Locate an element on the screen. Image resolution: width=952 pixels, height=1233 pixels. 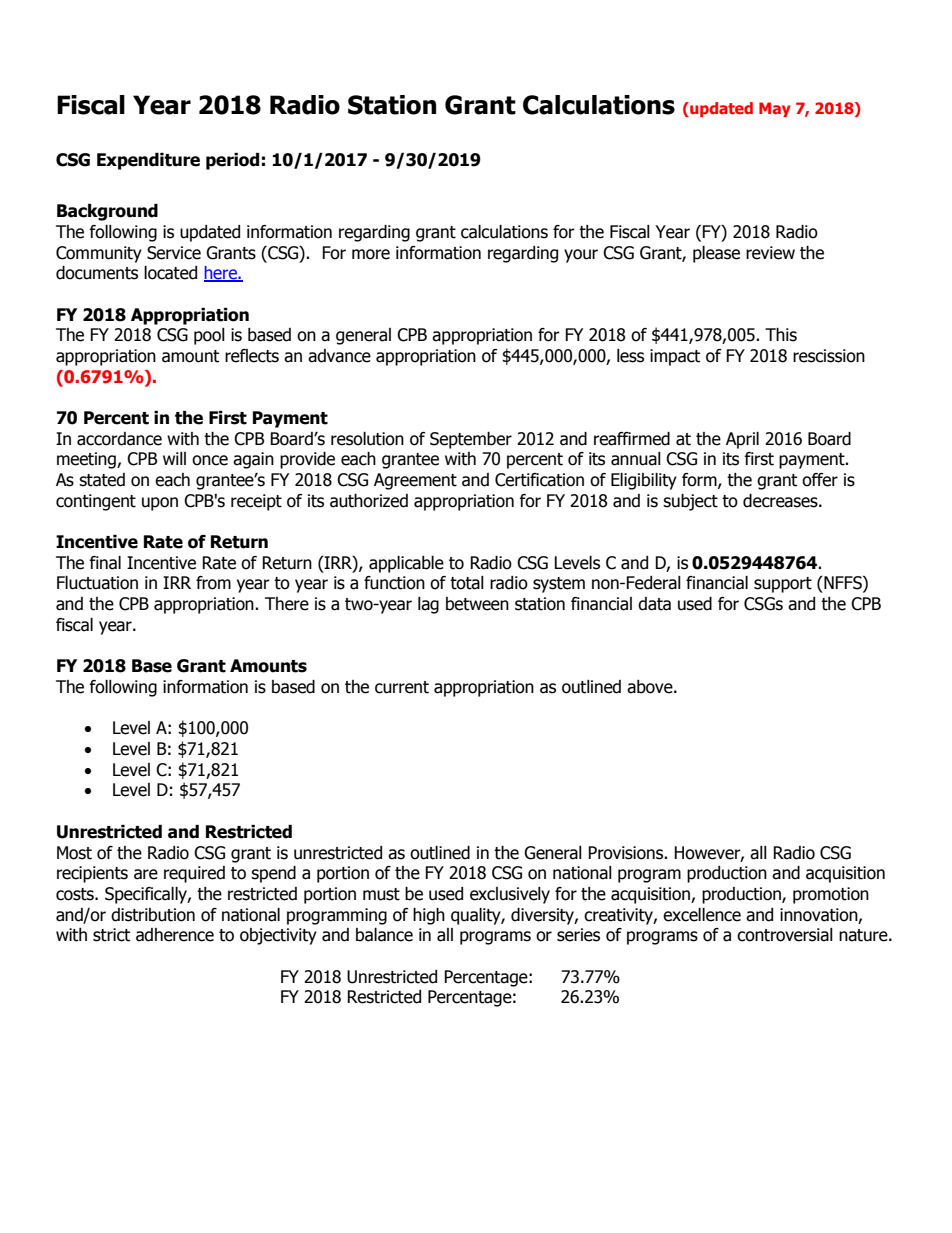
May is located at coordinates (775, 109).
